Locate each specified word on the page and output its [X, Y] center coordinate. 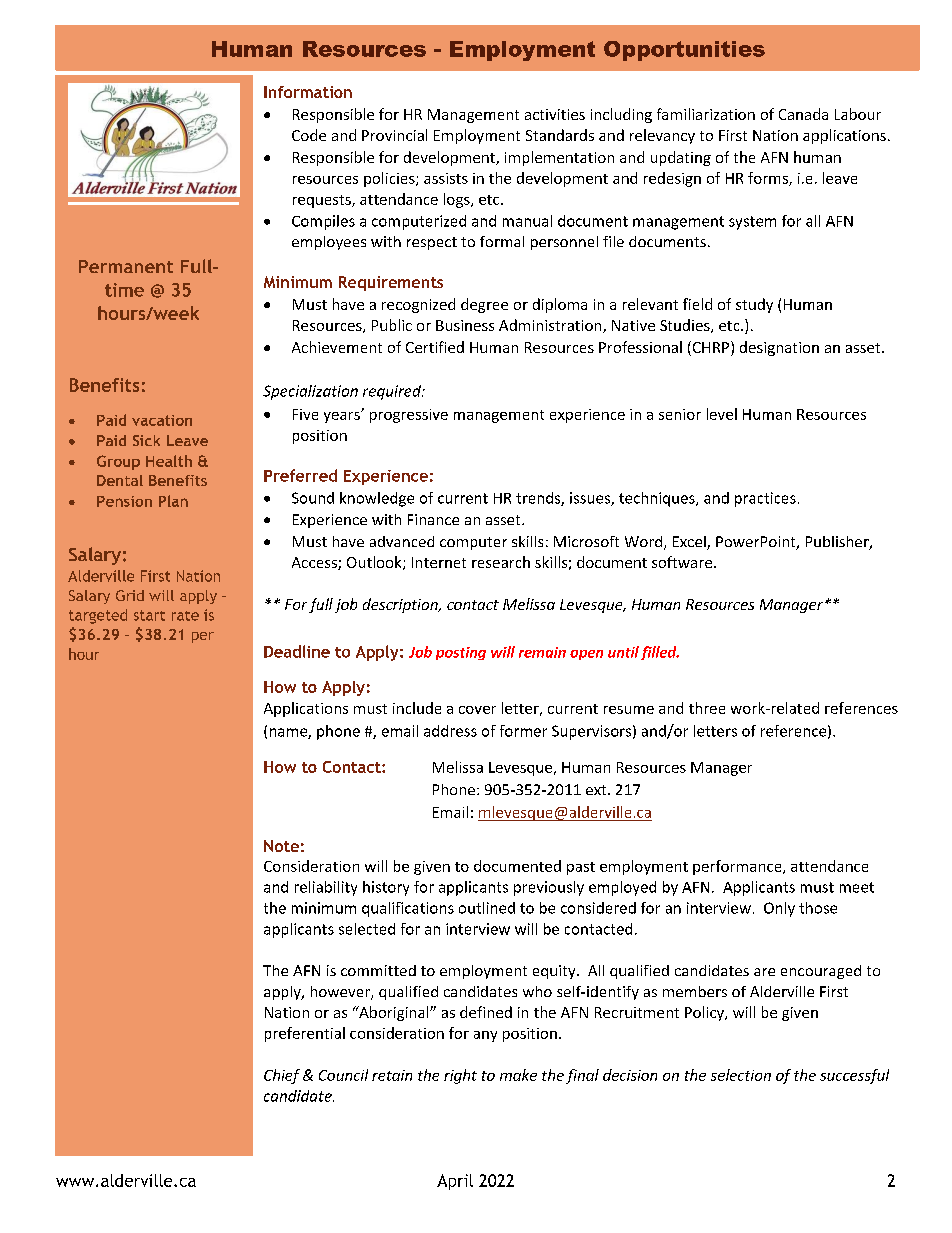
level [722, 414]
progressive [409, 416]
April [455, 1182]
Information [308, 92]
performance [738, 867]
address [450, 731]
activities [555, 114]
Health [169, 461]
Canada [803, 114]
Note [281, 846]
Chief [282, 1076]
